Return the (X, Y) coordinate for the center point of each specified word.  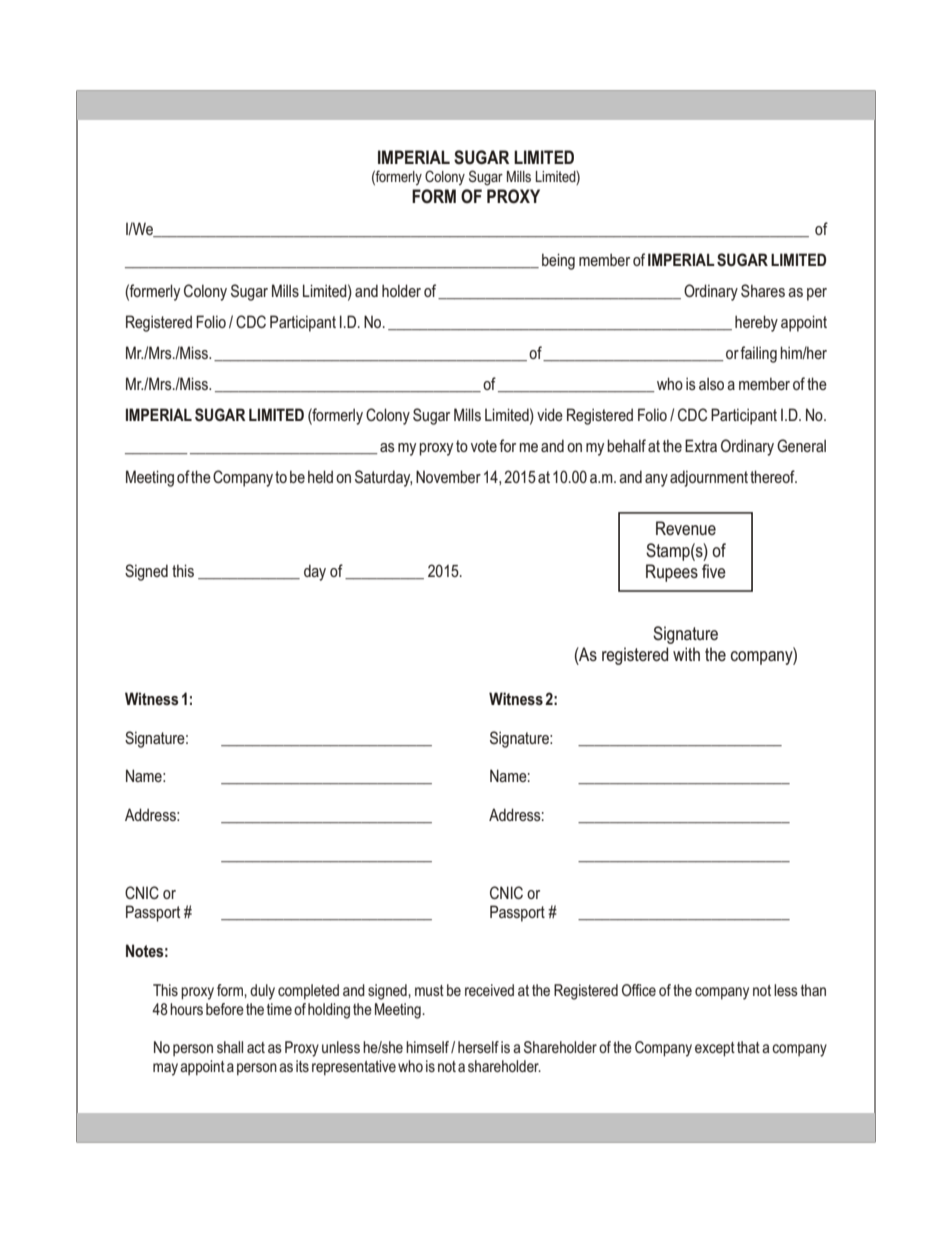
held (320, 476)
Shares (763, 291)
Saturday (383, 478)
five (714, 571)
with (686, 654)
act (256, 1047)
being (558, 261)
